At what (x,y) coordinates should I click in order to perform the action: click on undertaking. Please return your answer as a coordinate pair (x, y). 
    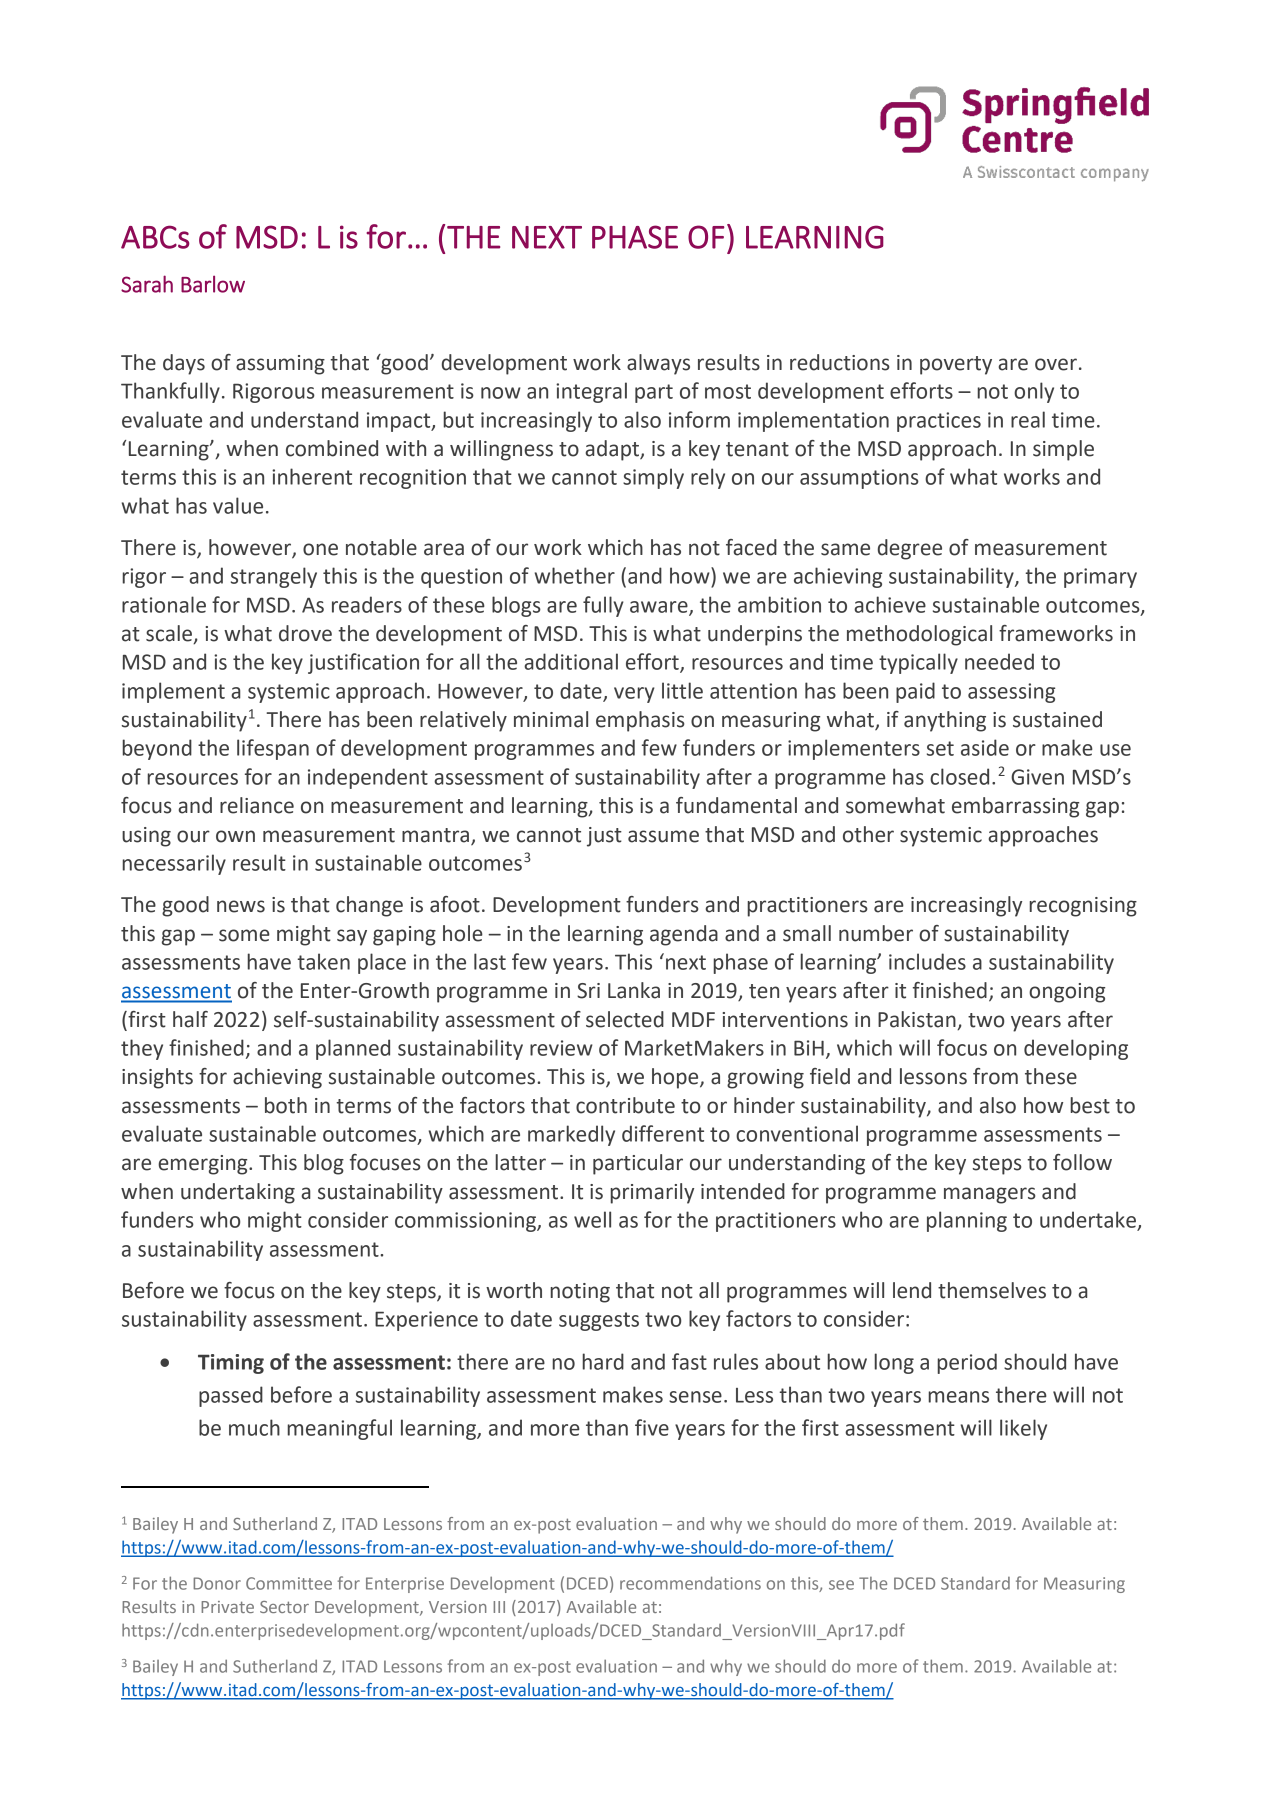
    Looking at the image, I should click on (238, 1193).
